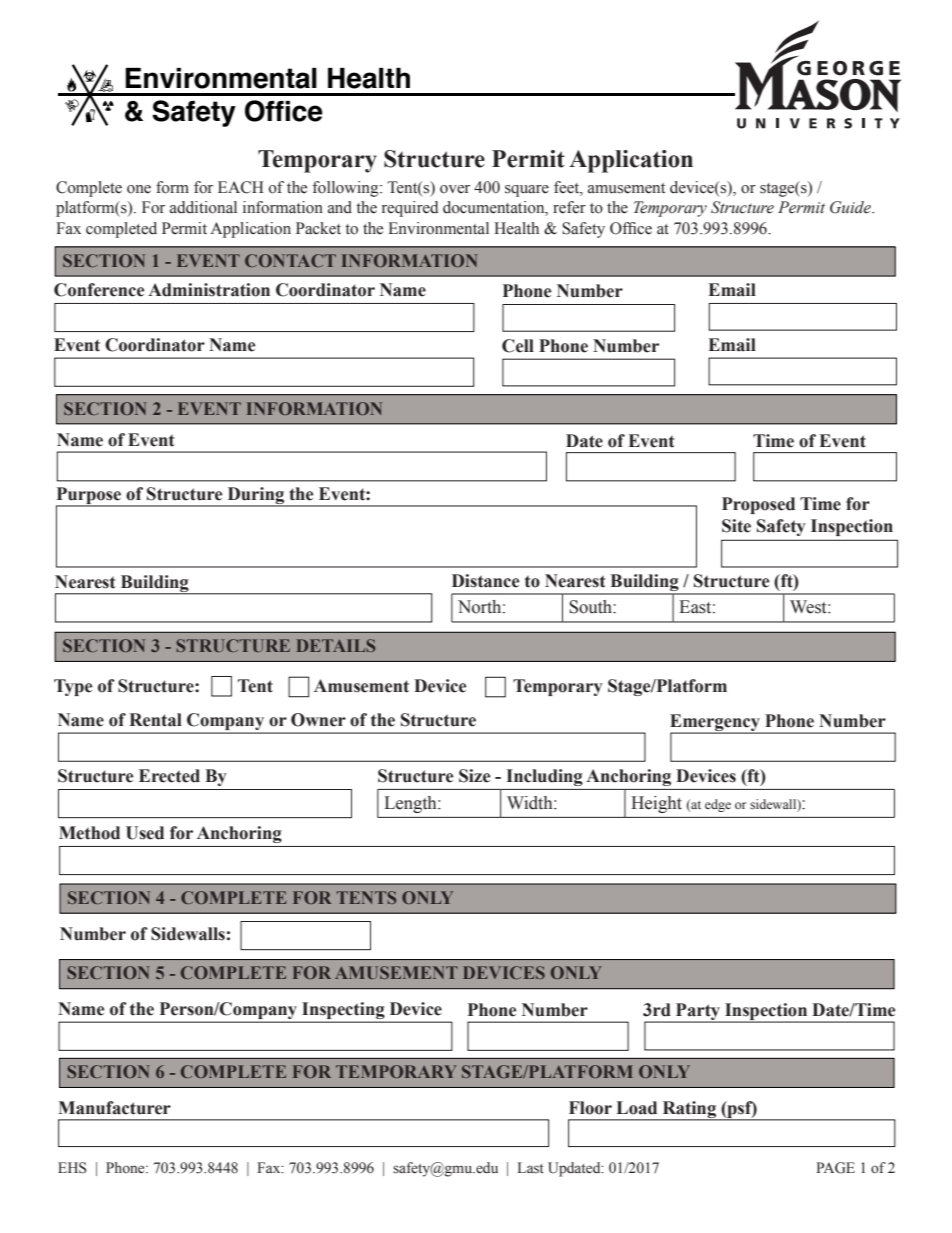  I want to click on DETAILS, so click(336, 645).
